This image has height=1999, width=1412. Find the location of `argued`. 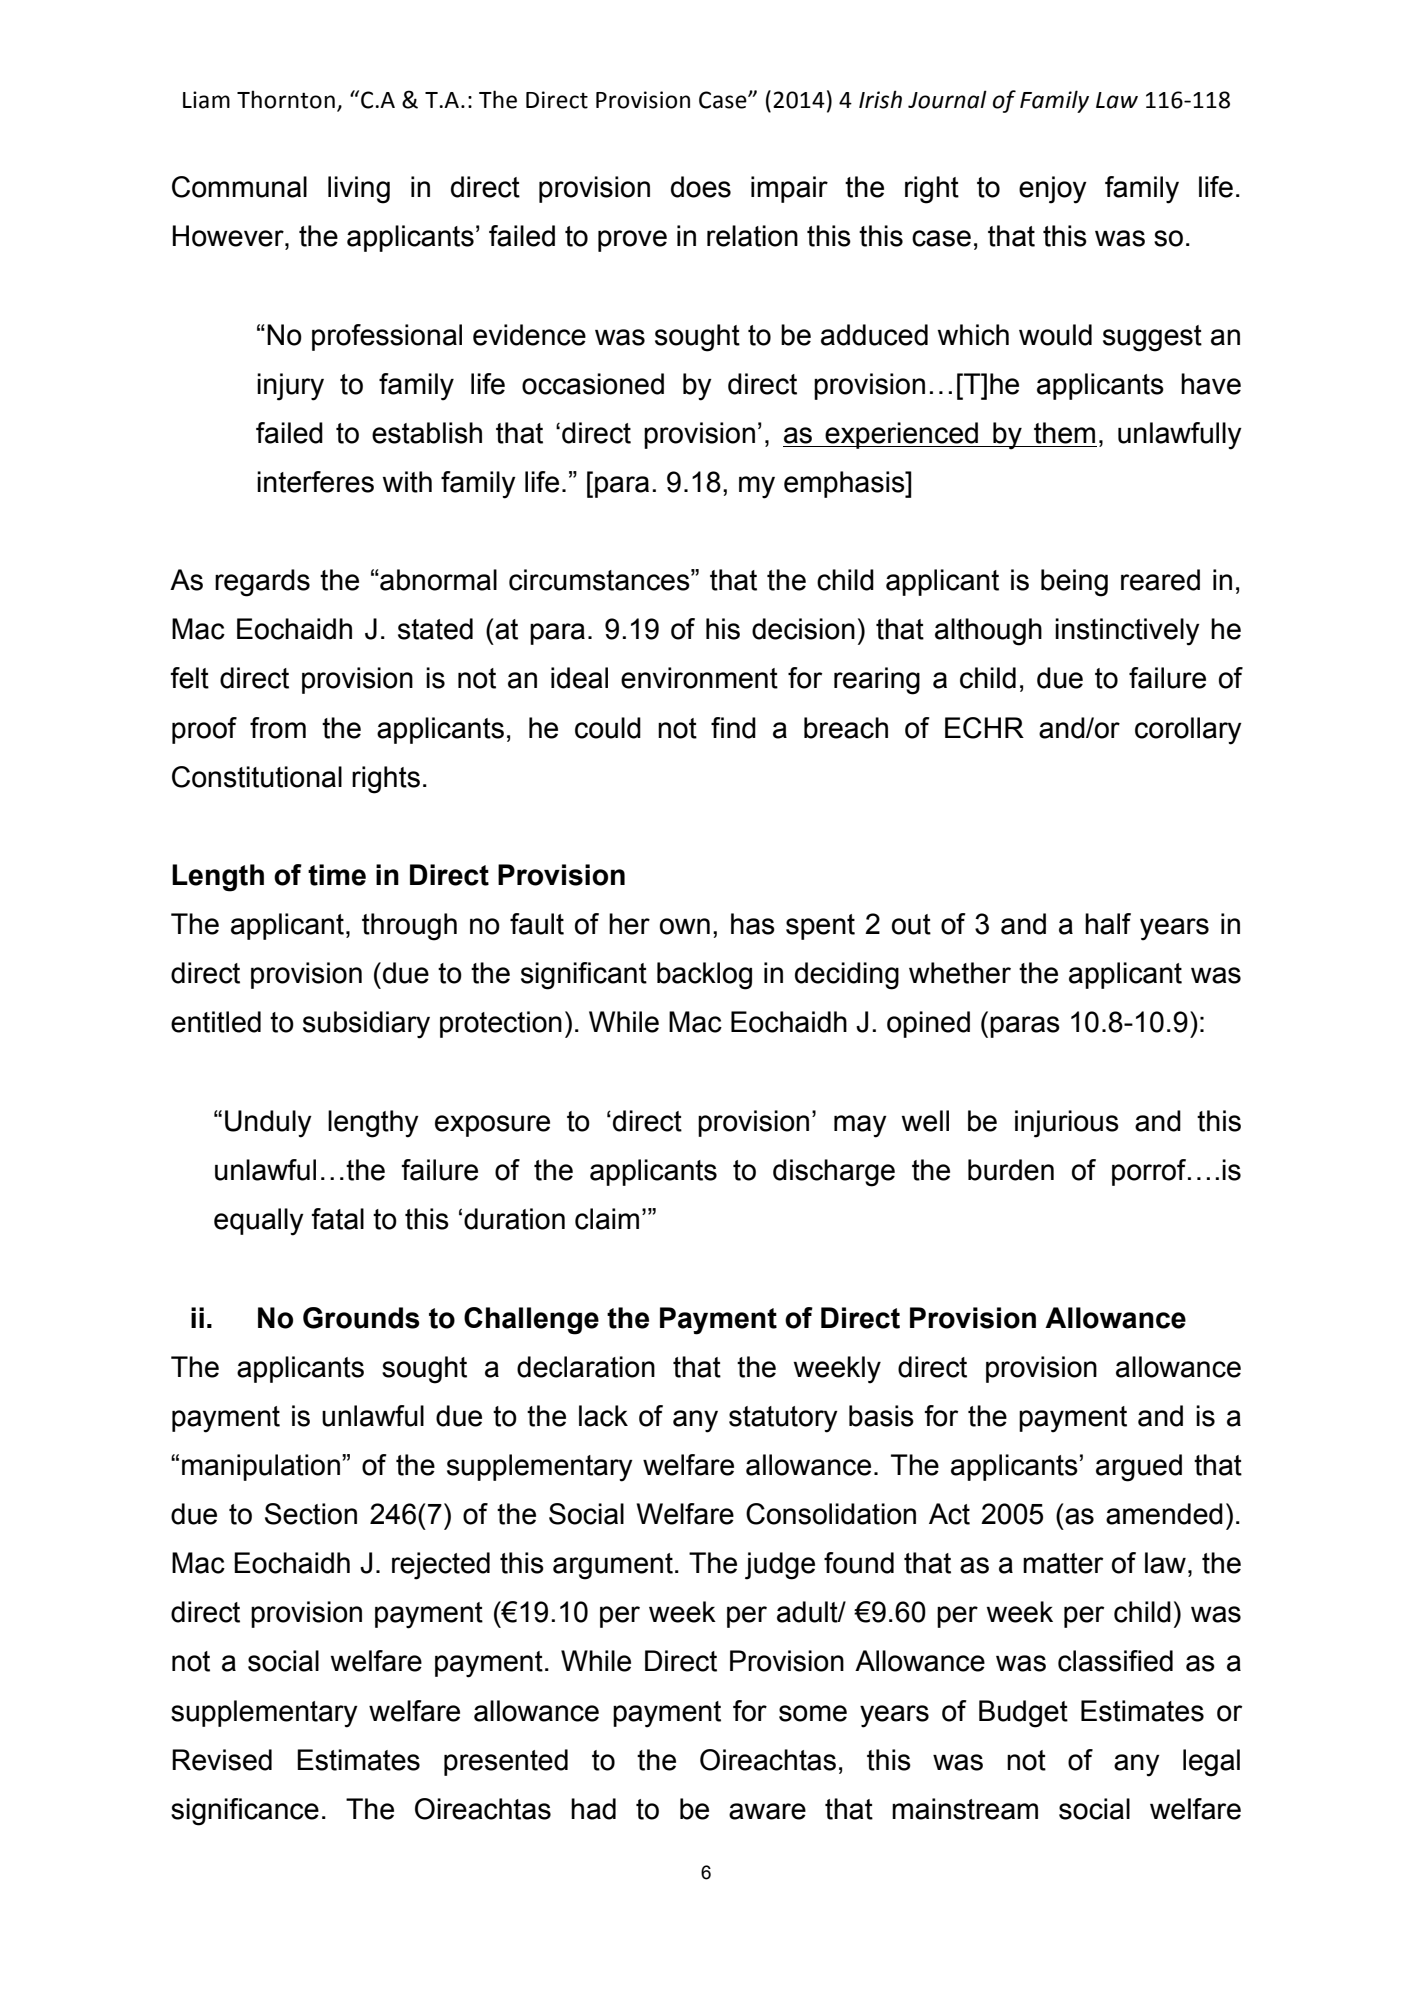

argued is located at coordinates (1139, 1468).
